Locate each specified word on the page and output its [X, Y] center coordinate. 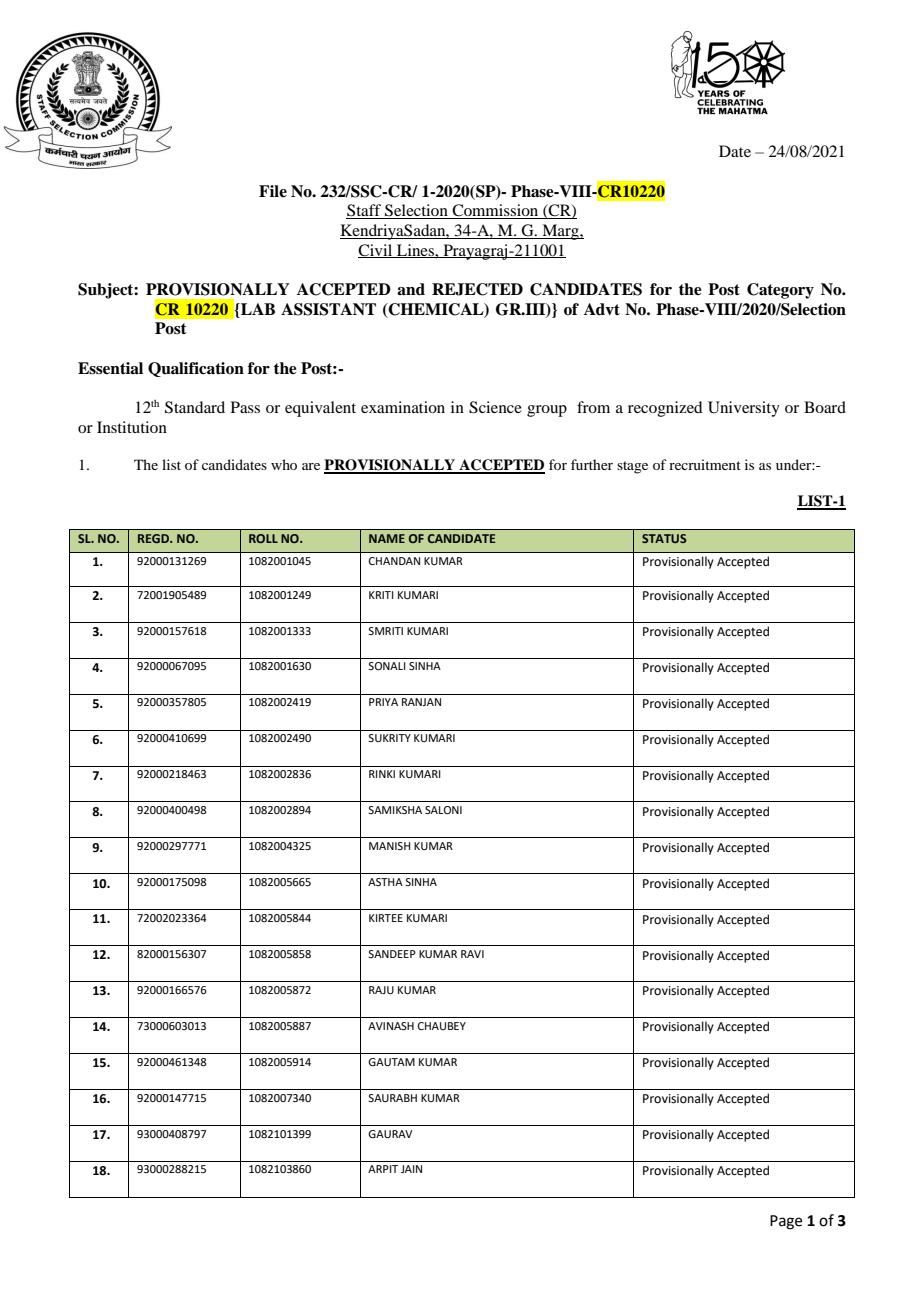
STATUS [664, 538]
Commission [495, 211]
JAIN [411, 1169]
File [273, 191]
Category [780, 291]
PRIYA [383, 702]
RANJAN [421, 702]
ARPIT [383, 1169]
